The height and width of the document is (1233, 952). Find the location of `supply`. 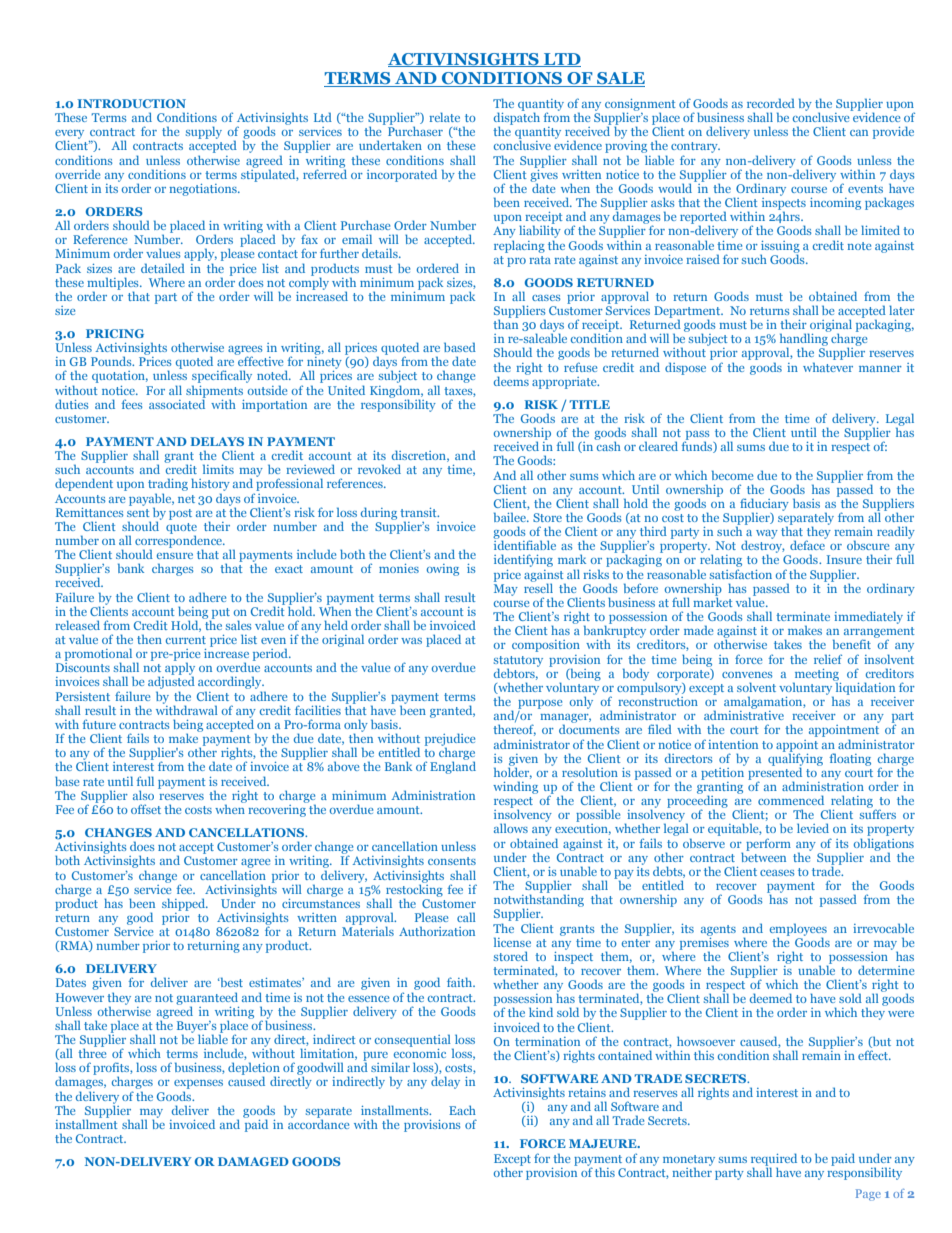

supply is located at coordinates (204, 132).
